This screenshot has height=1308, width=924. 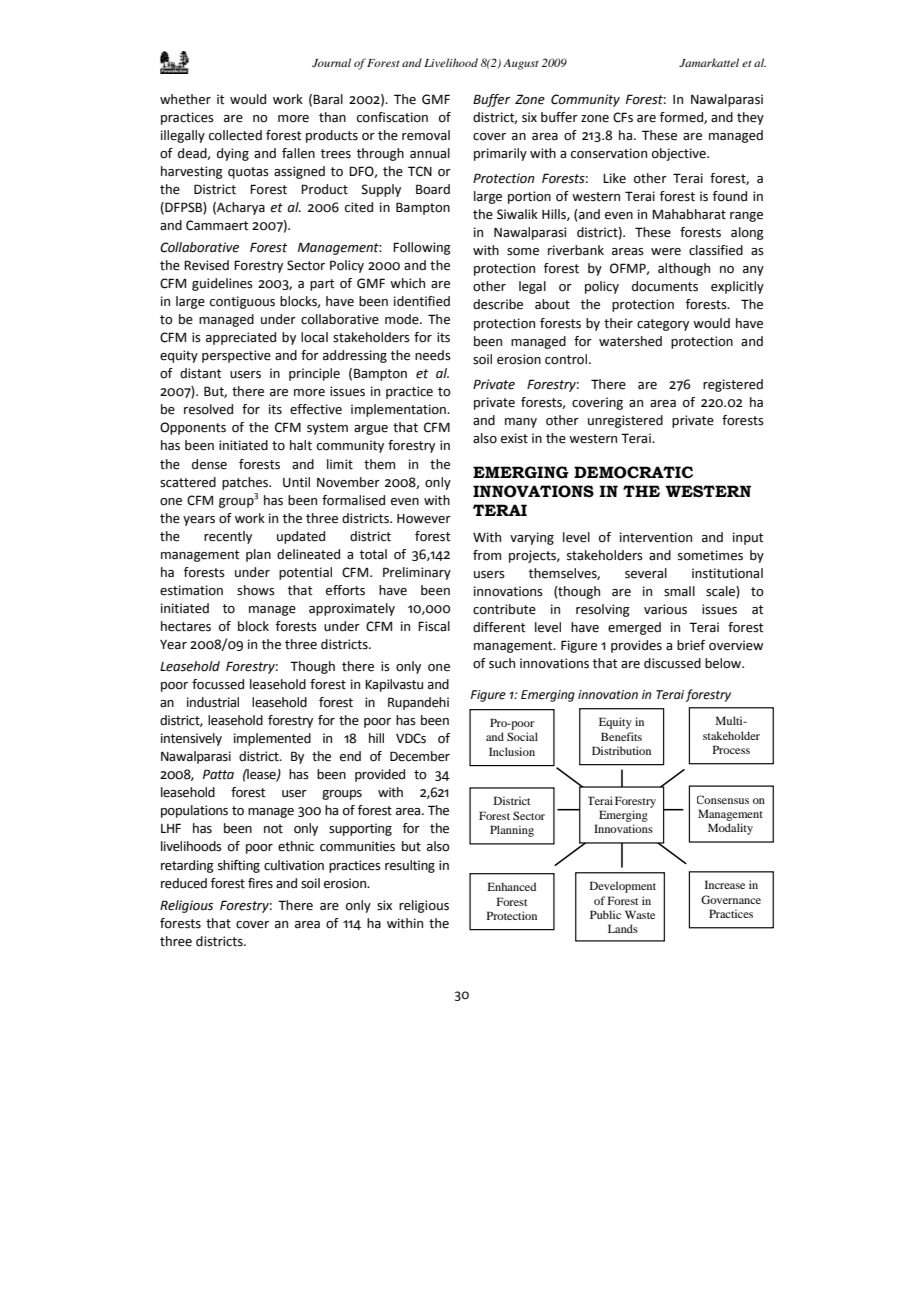 What do you see at coordinates (633, 472) in the screenshot?
I see `DEMOCRATIC` at bounding box center [633, 472].
